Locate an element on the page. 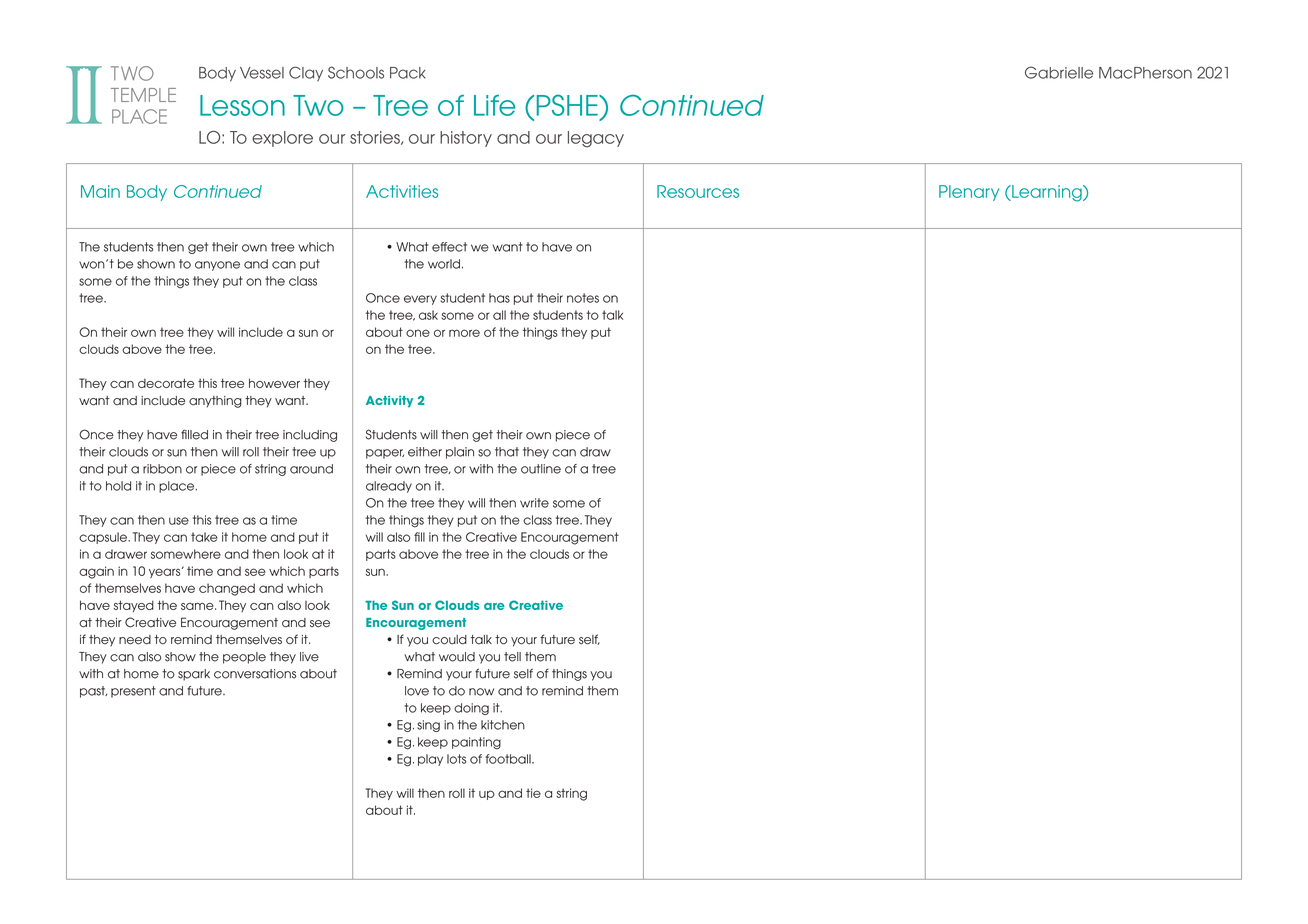  that is located at coordinates (507, 452).
